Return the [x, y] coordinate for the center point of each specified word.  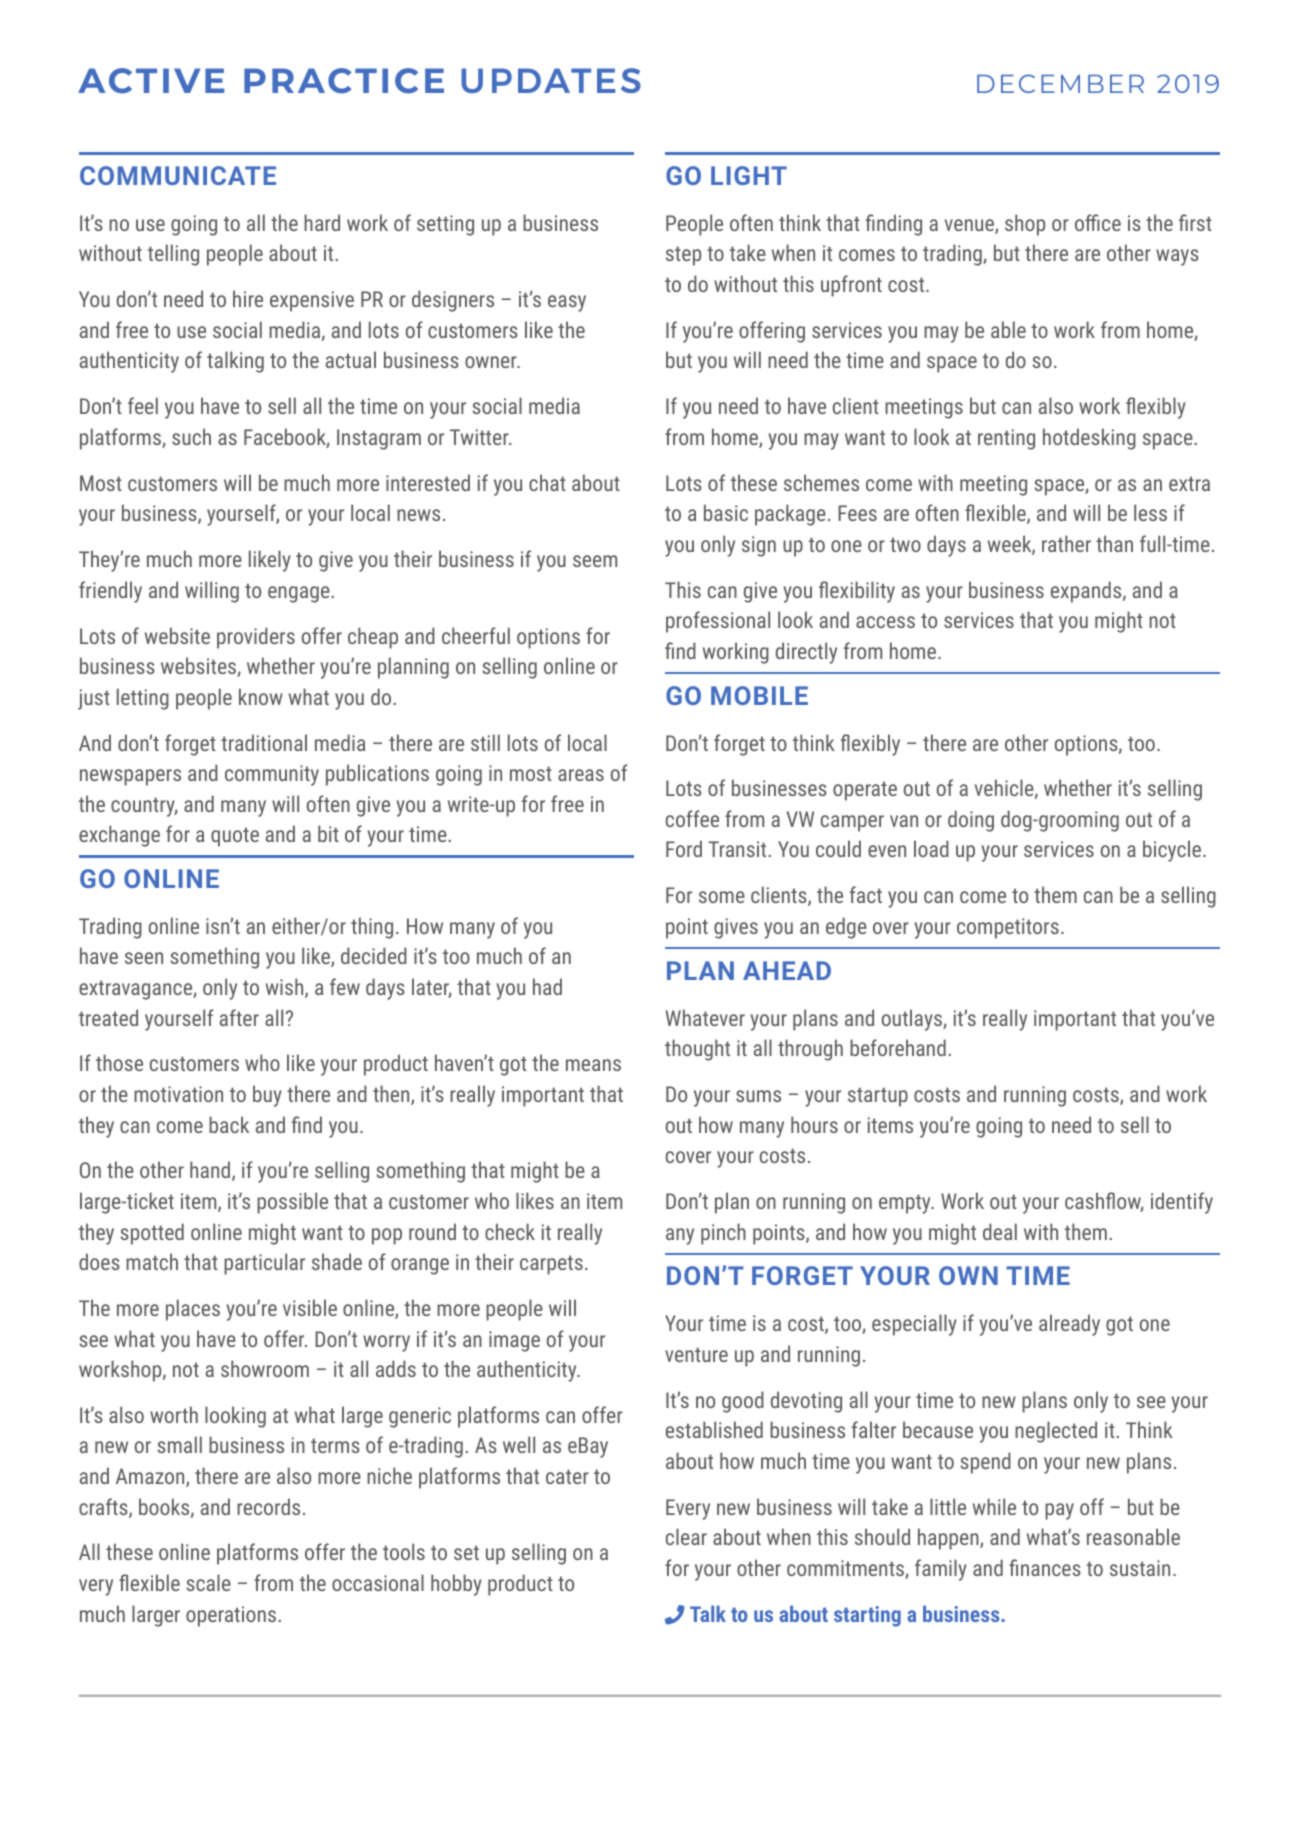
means [593, 1065]
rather [1066, 543]
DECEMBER [1060, 83]
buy [267, 1096]
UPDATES [551, 80]
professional [718, 622]
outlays [913, 1020]
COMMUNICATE [178, 175]
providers [256, 638]
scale [208, 1582]
